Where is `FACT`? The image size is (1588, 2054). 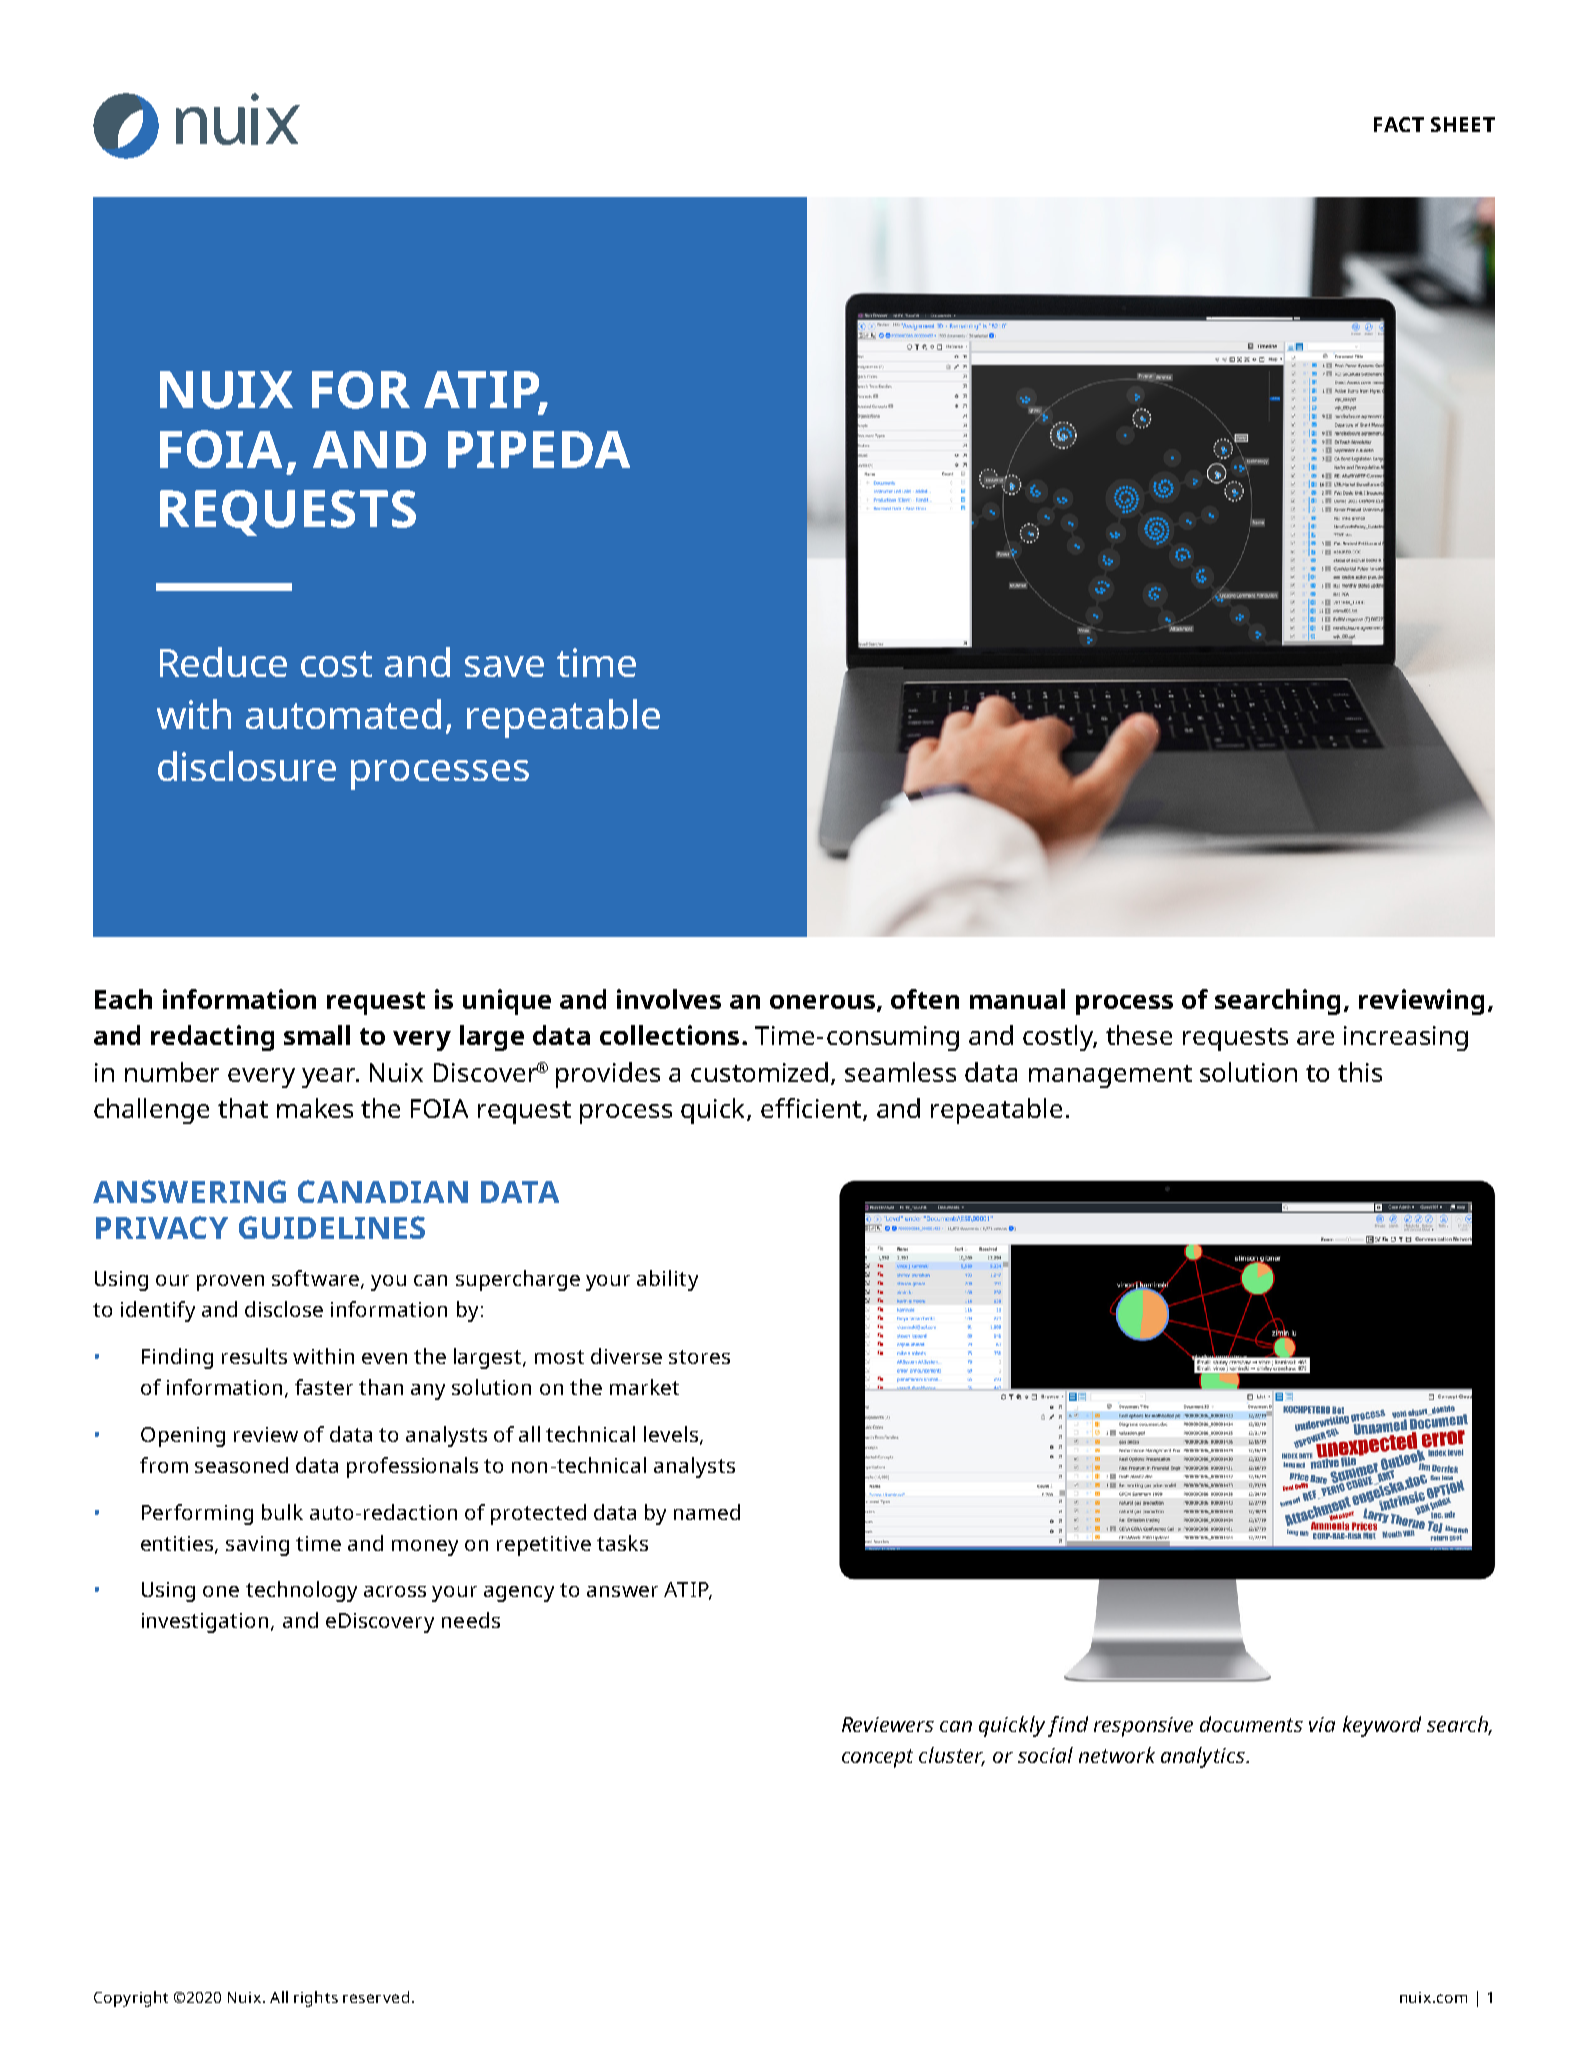
FACT is located at coordinates (1399, 124).
